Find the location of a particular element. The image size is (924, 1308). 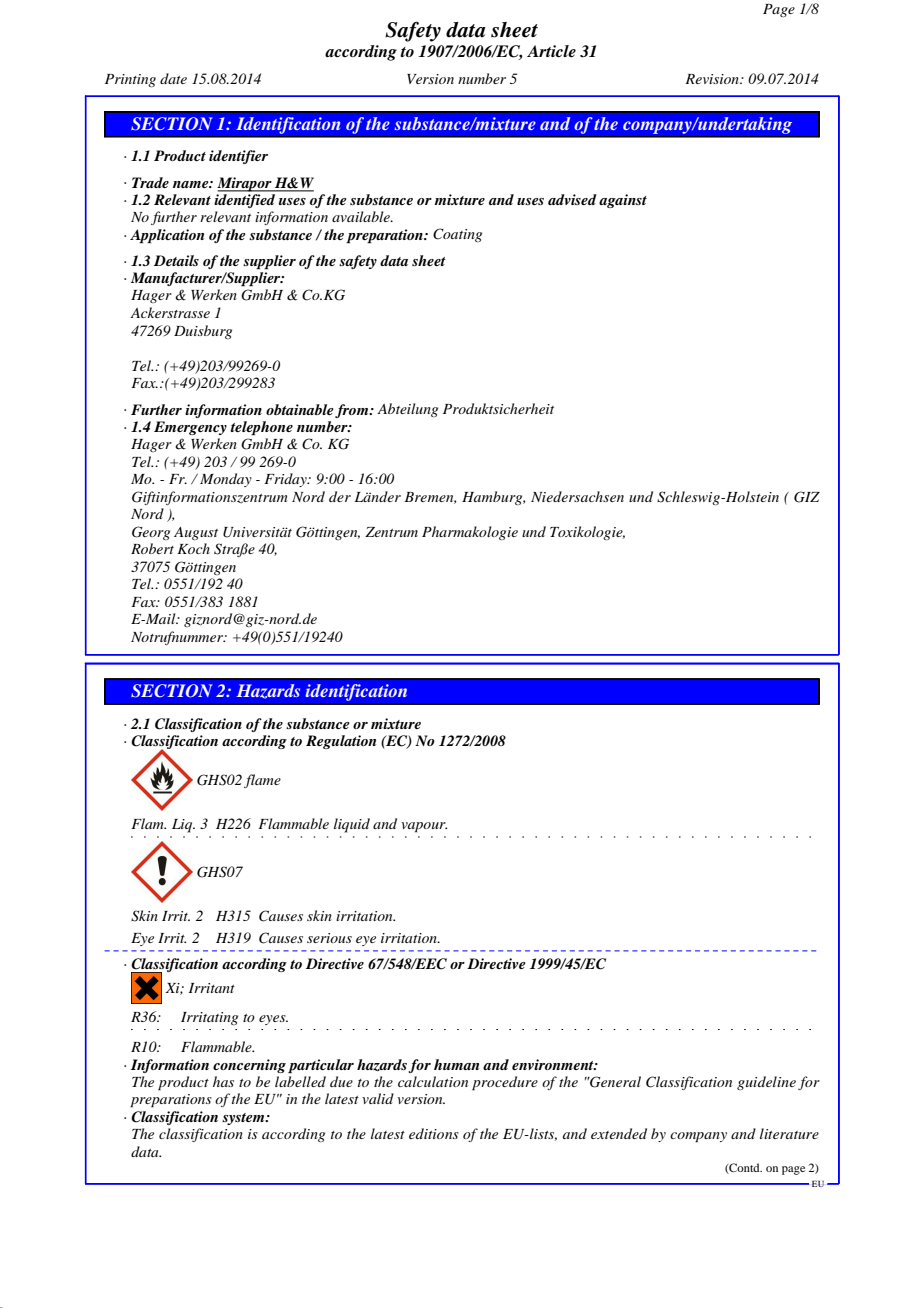

date is located at coordinates (173, 78).
